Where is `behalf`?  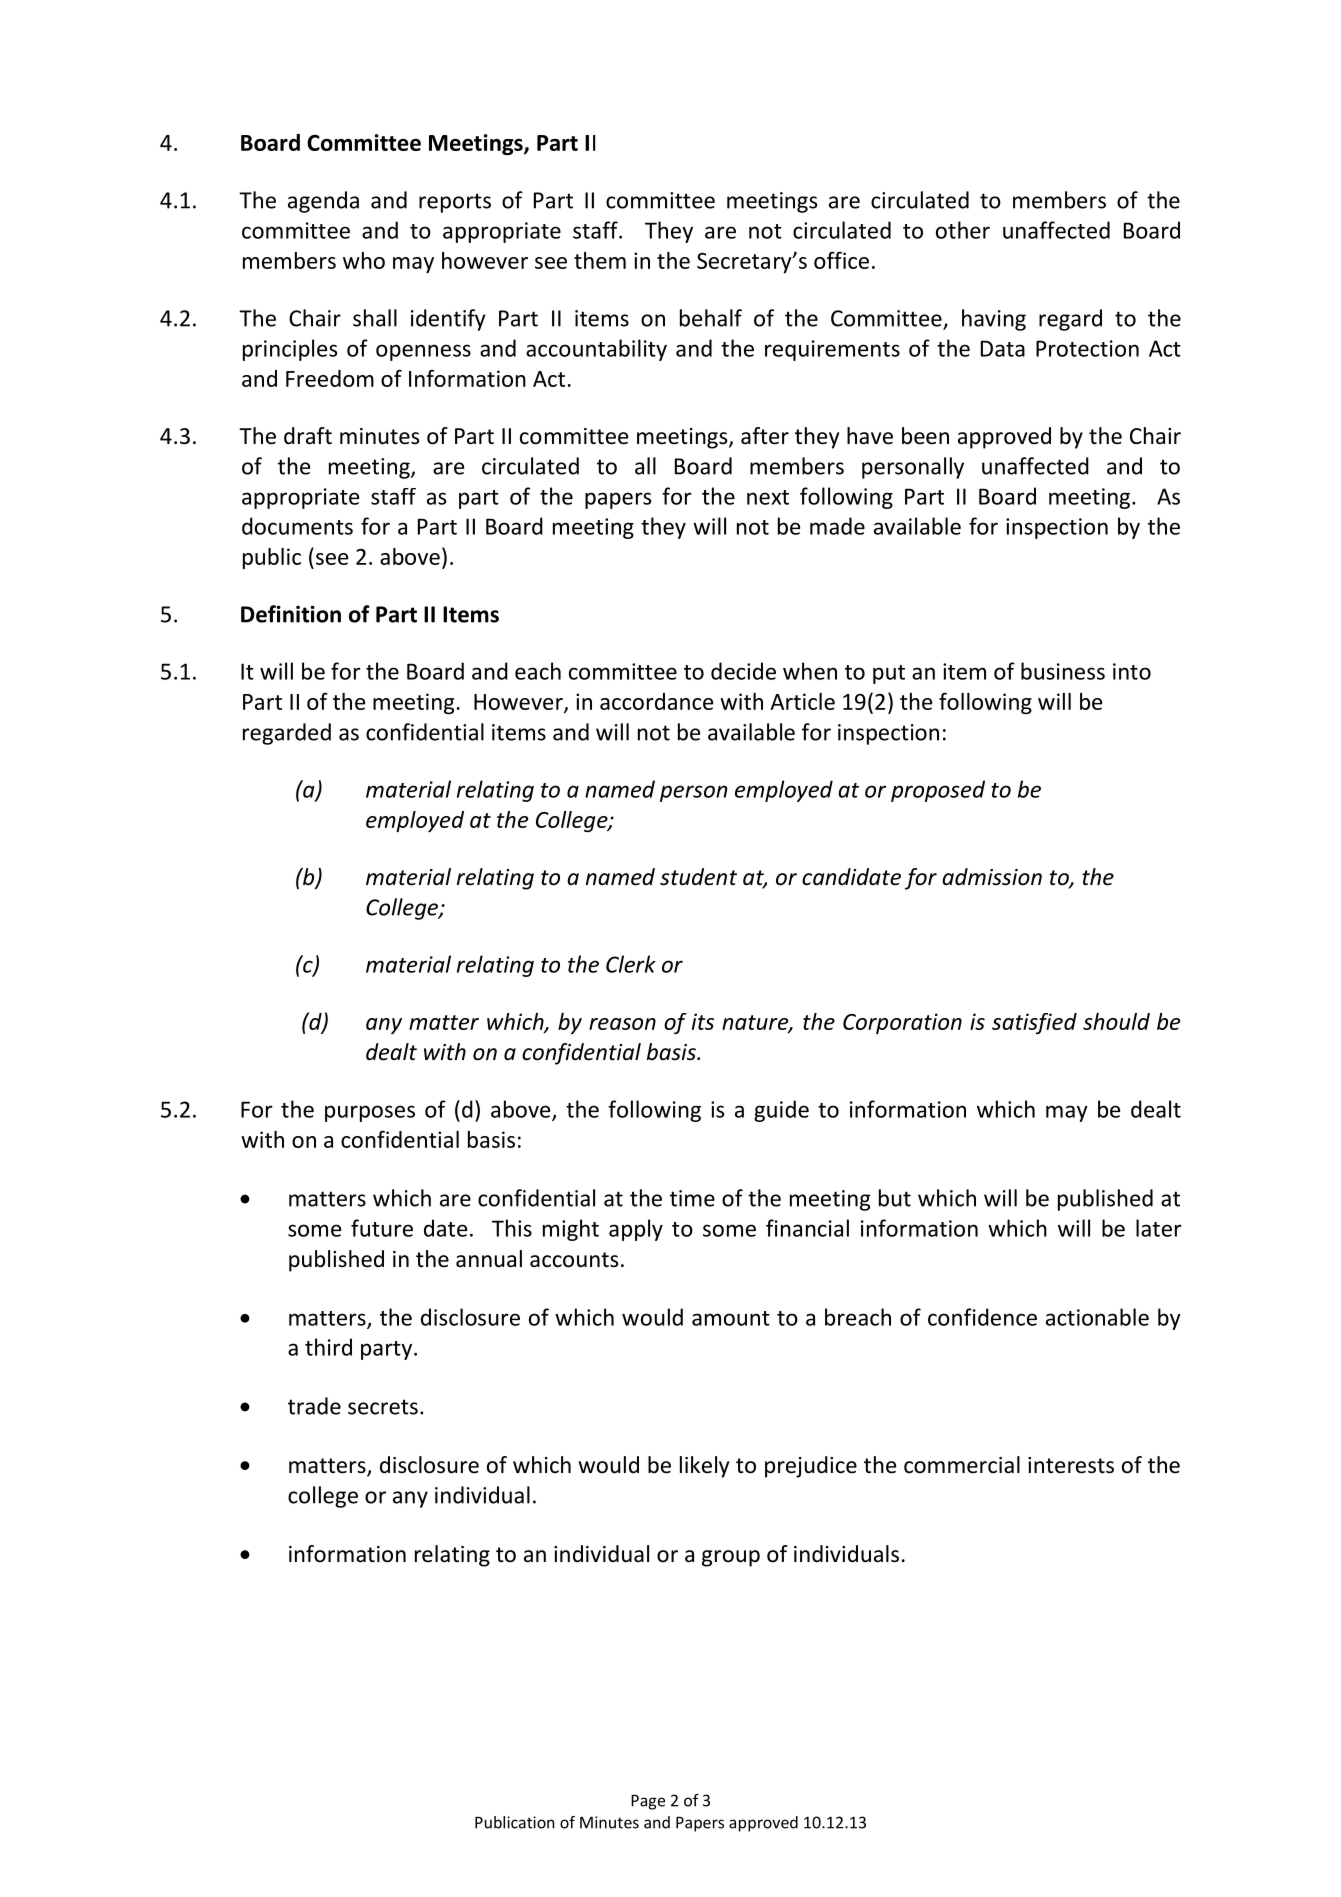 behalf is located at coordinates (711, 318).
